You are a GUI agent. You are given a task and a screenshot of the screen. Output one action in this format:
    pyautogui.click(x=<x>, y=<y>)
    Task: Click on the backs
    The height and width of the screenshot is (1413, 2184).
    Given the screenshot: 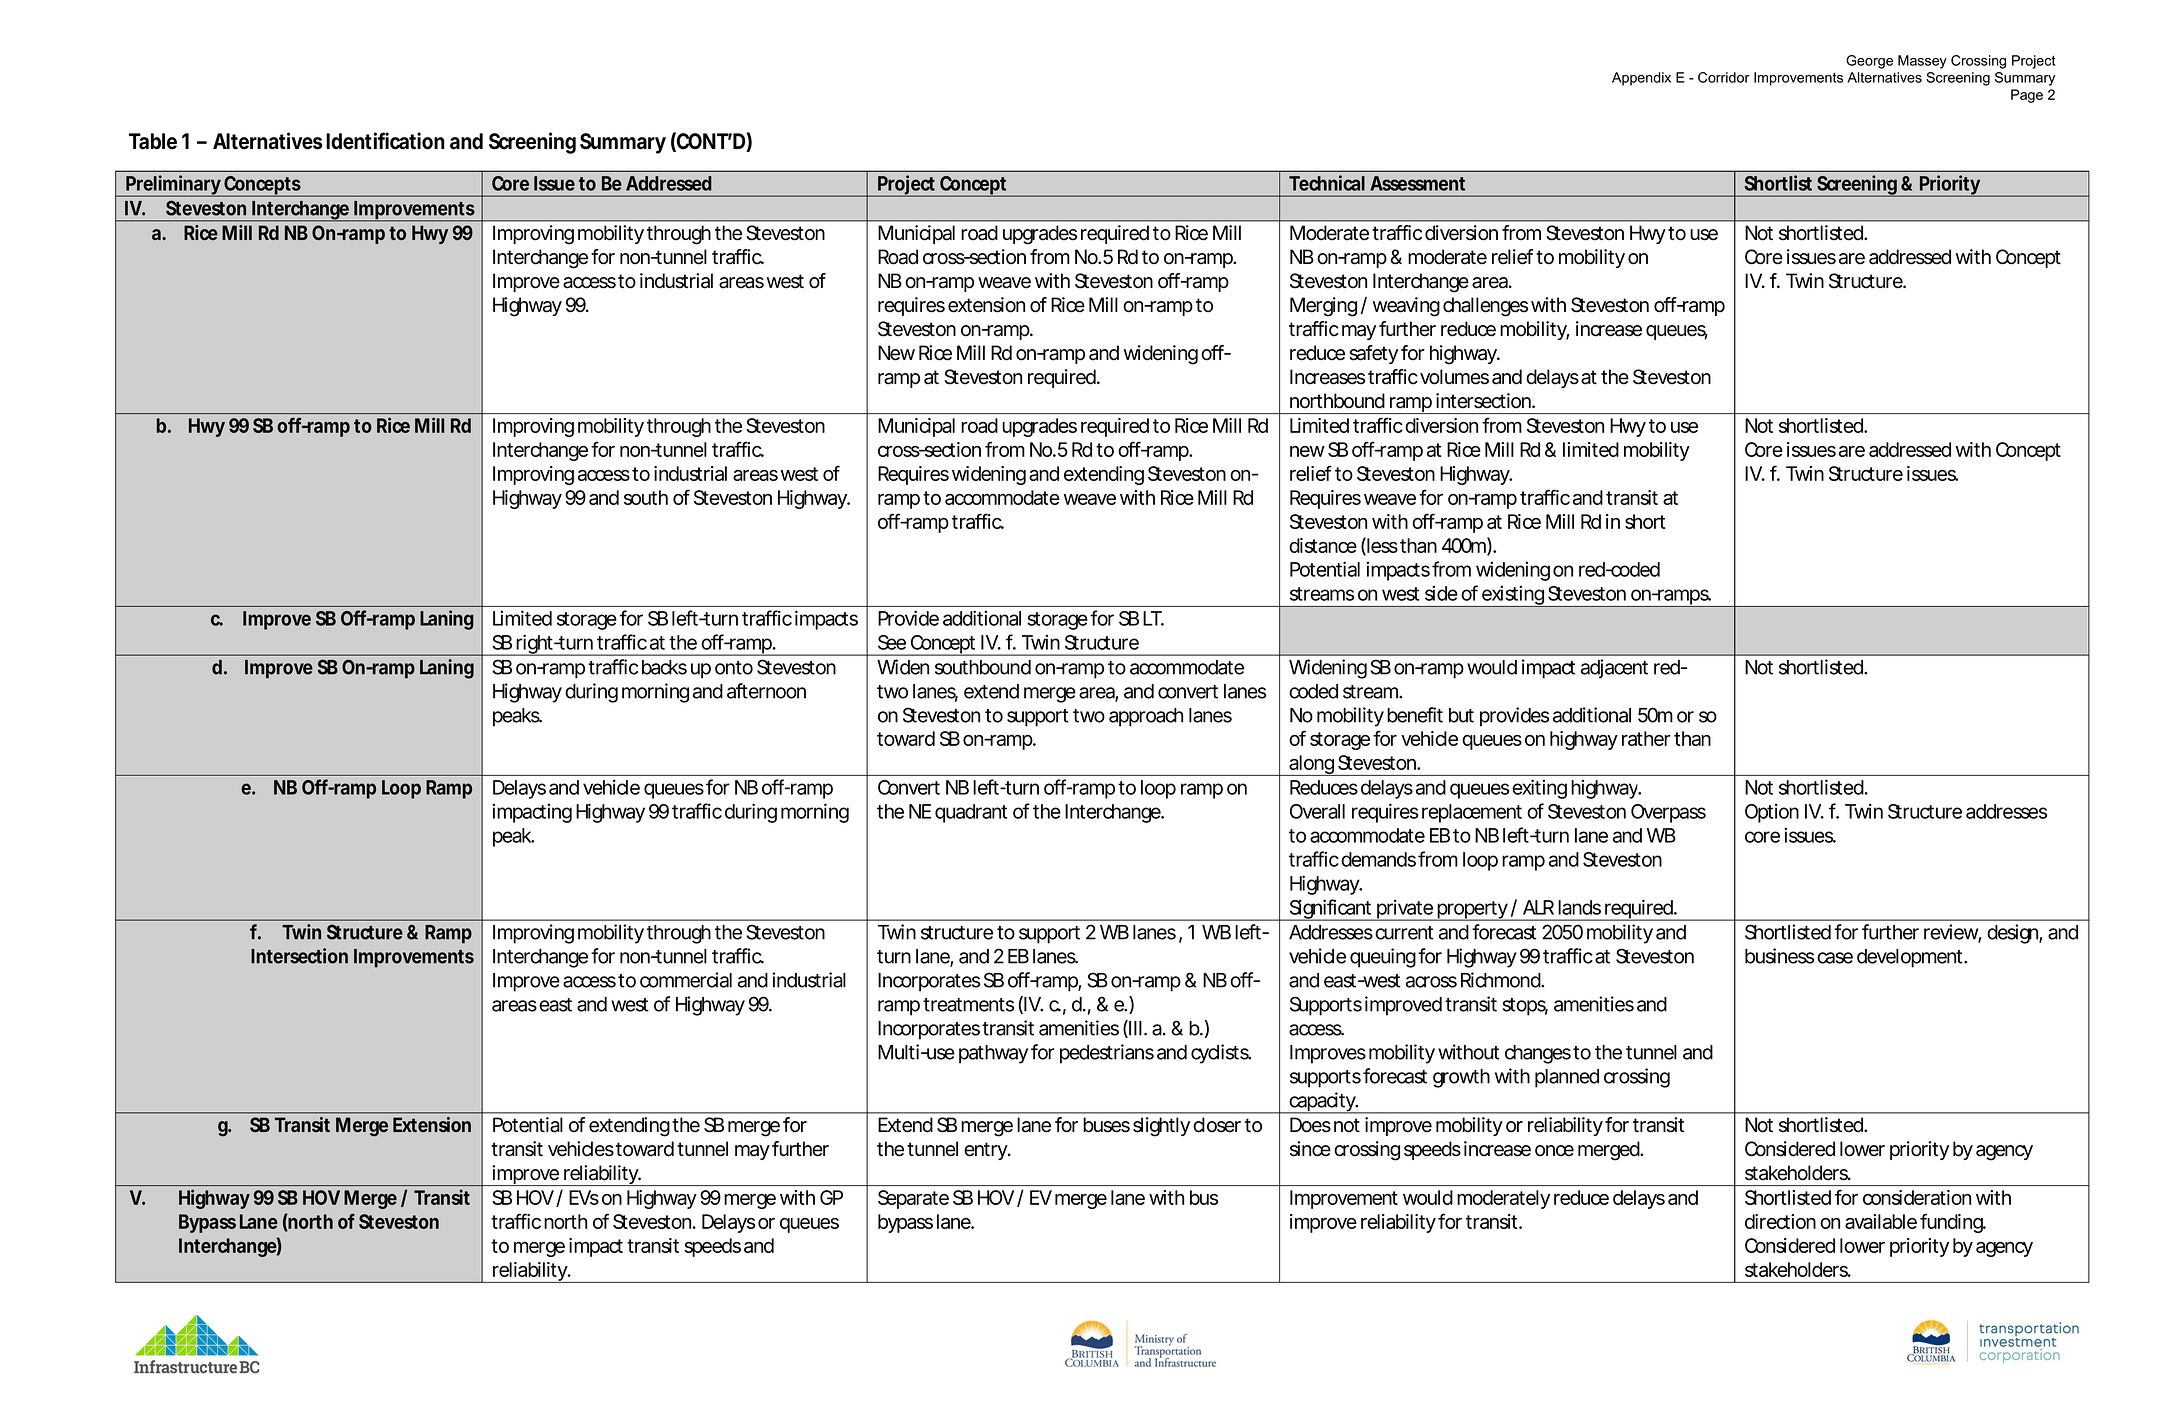 What is the action you would take?
    pyautogui.click(x=664, y=667)
